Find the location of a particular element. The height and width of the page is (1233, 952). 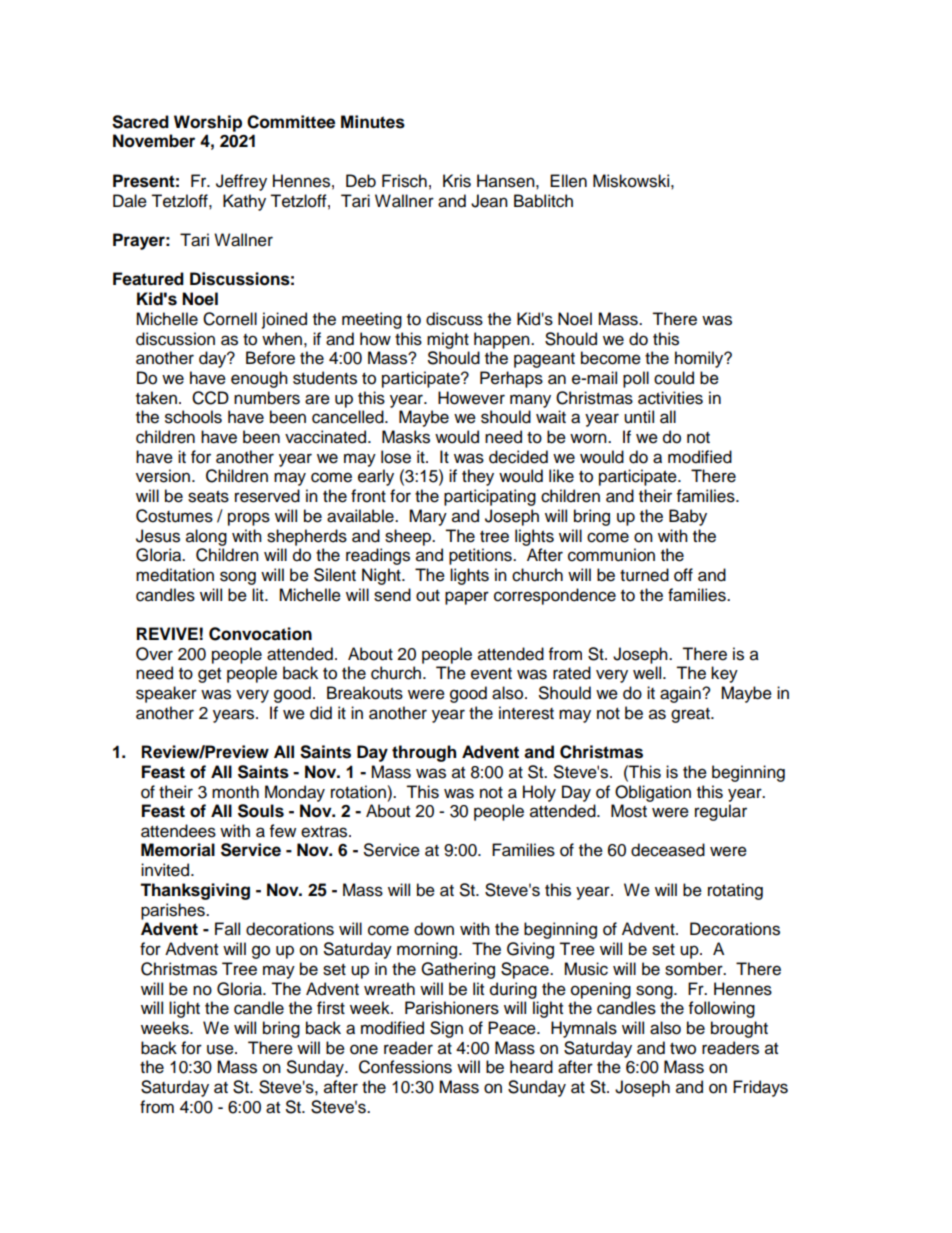

use is located at coordinates (221, 1049).
